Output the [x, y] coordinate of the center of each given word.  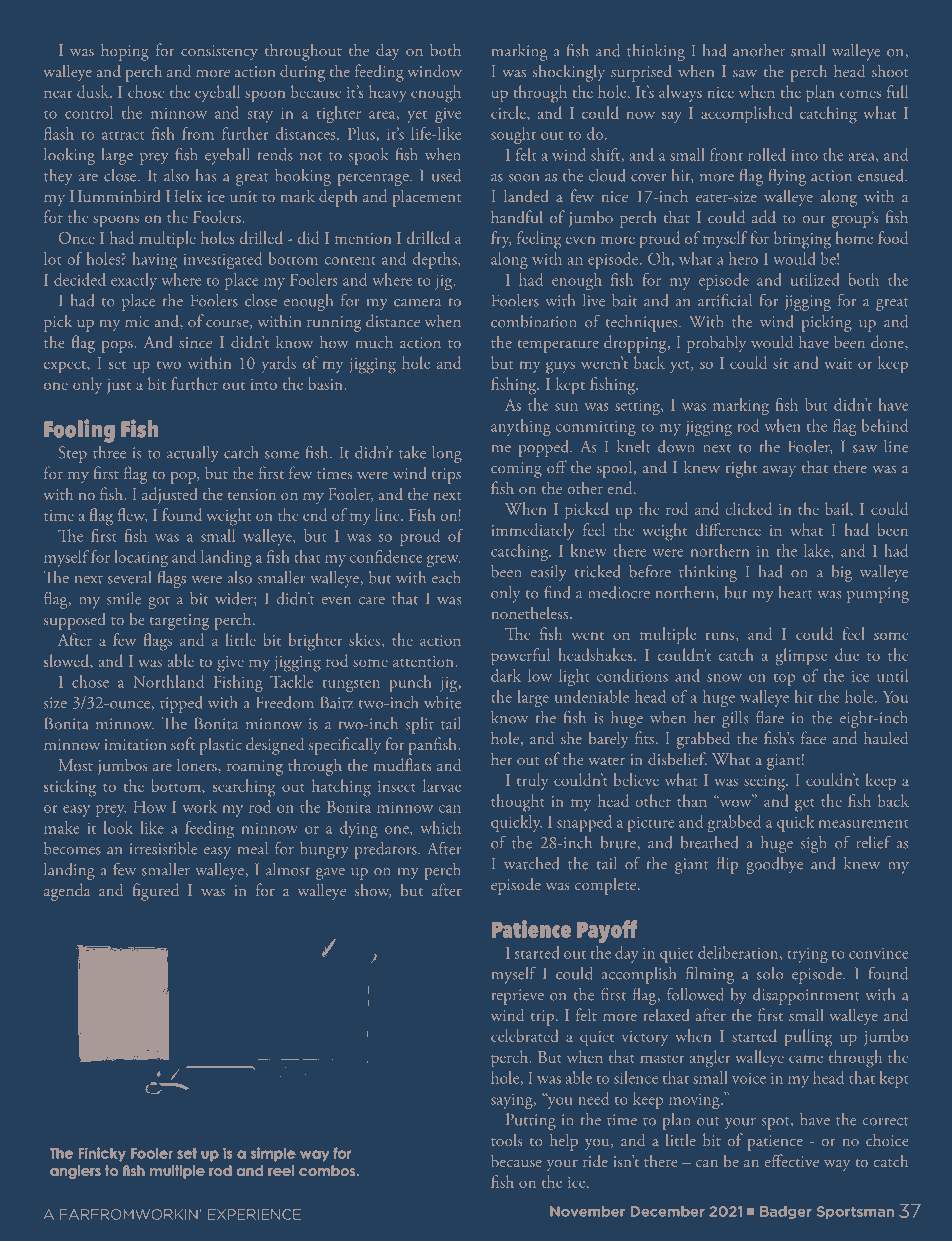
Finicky [102, 1154]
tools [506, 1140]
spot [777, 1123]
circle [509, 112]
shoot [890, 71]
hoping [125, 52]
